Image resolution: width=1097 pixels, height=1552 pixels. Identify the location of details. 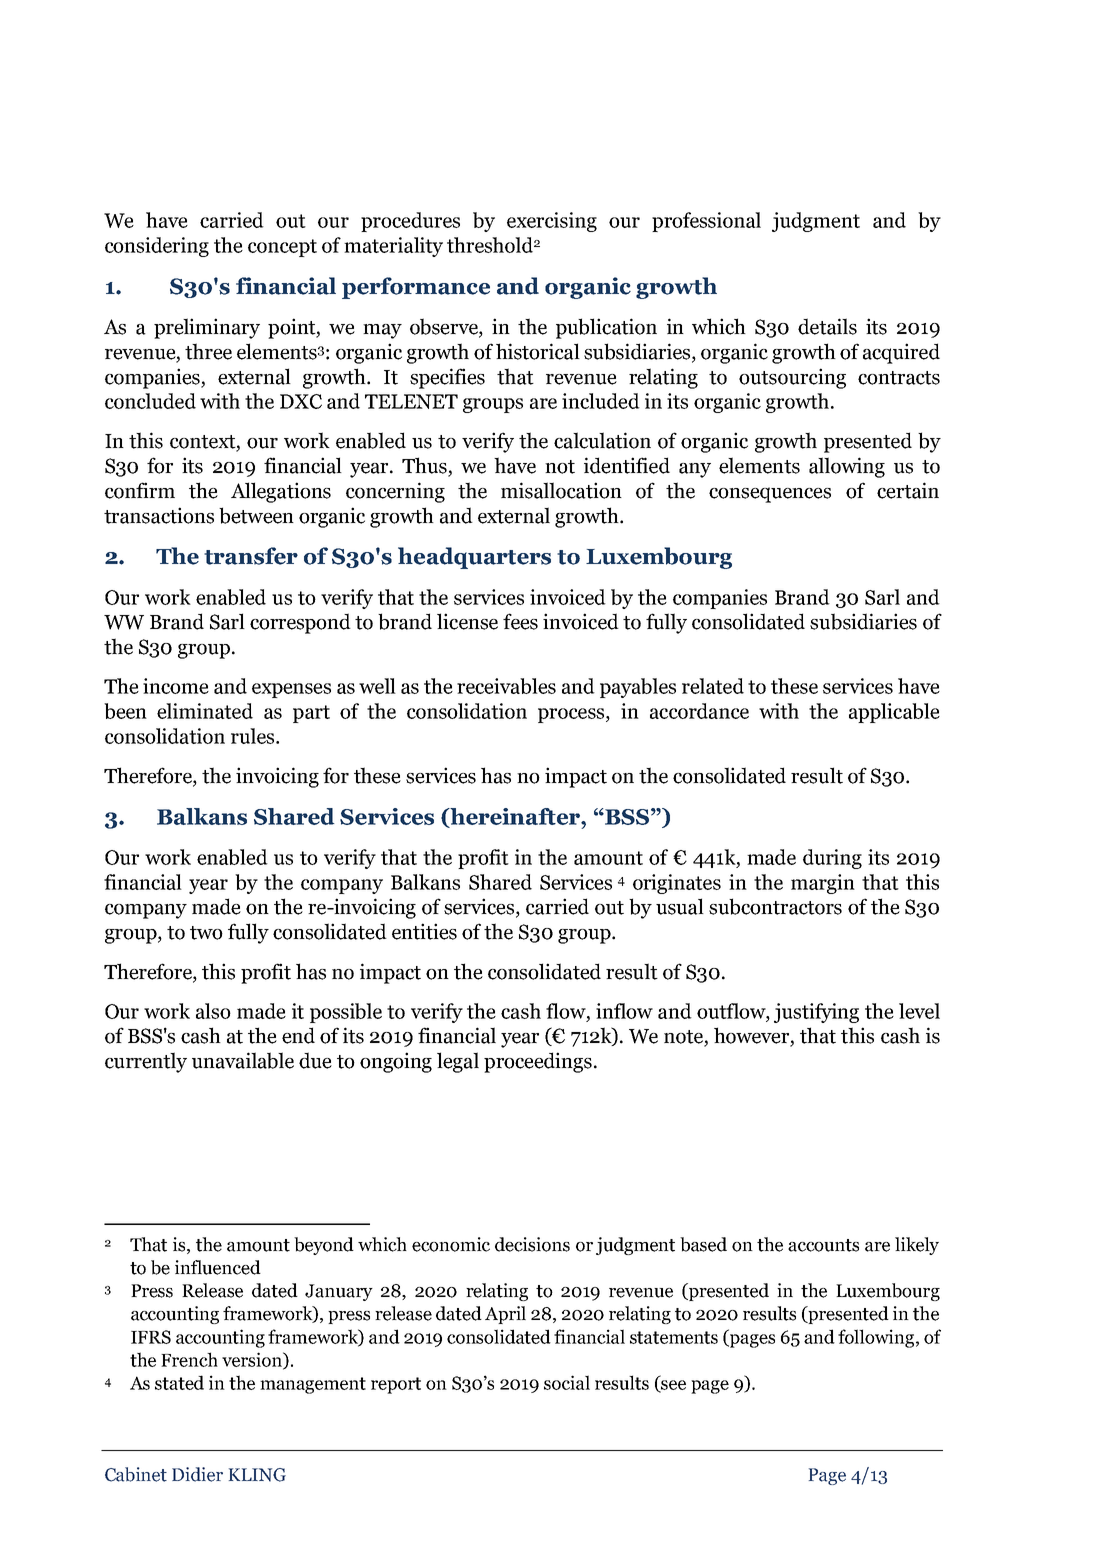
(827, 326).
